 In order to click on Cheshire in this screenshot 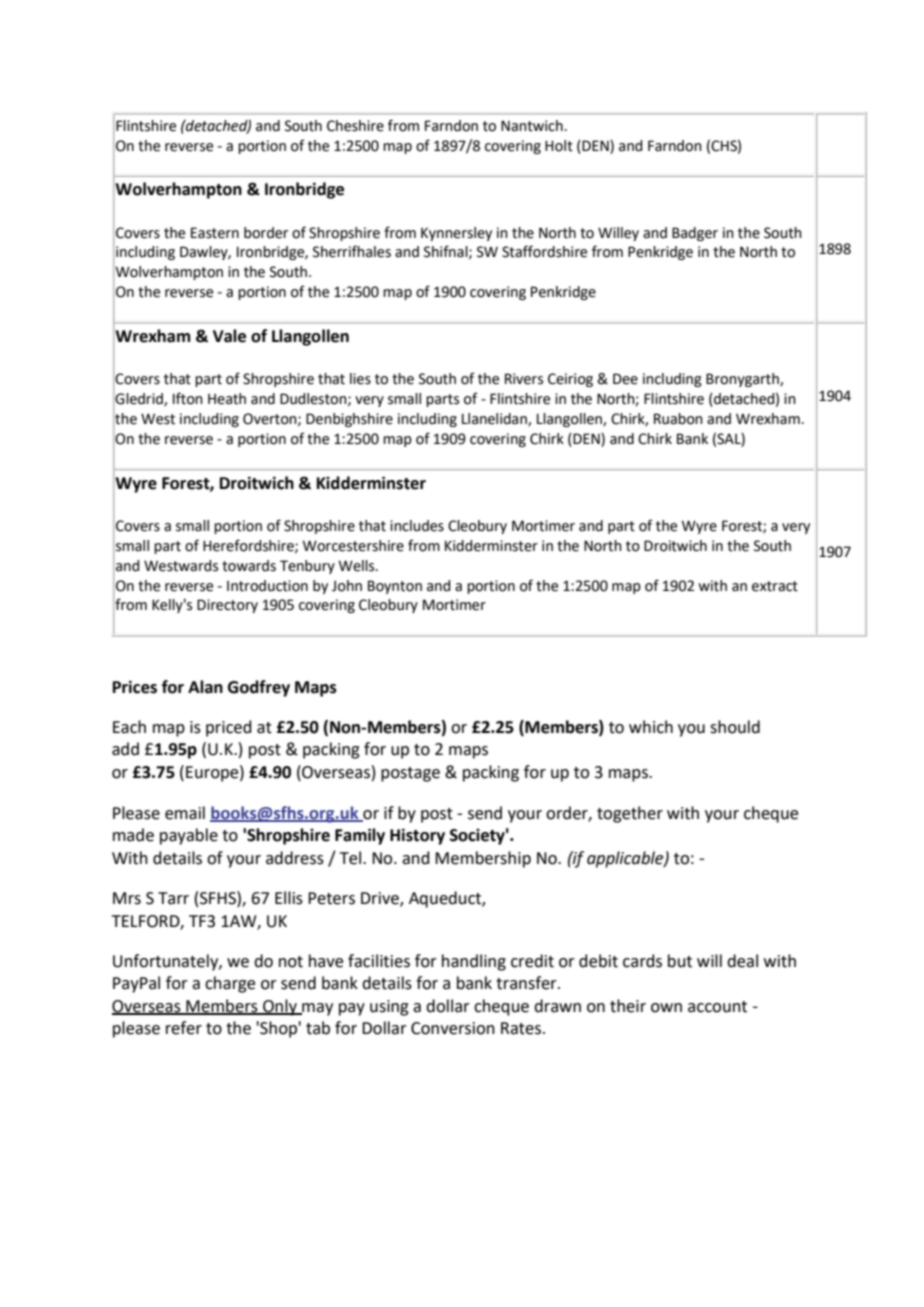, I will do `click(355, 126)`.
